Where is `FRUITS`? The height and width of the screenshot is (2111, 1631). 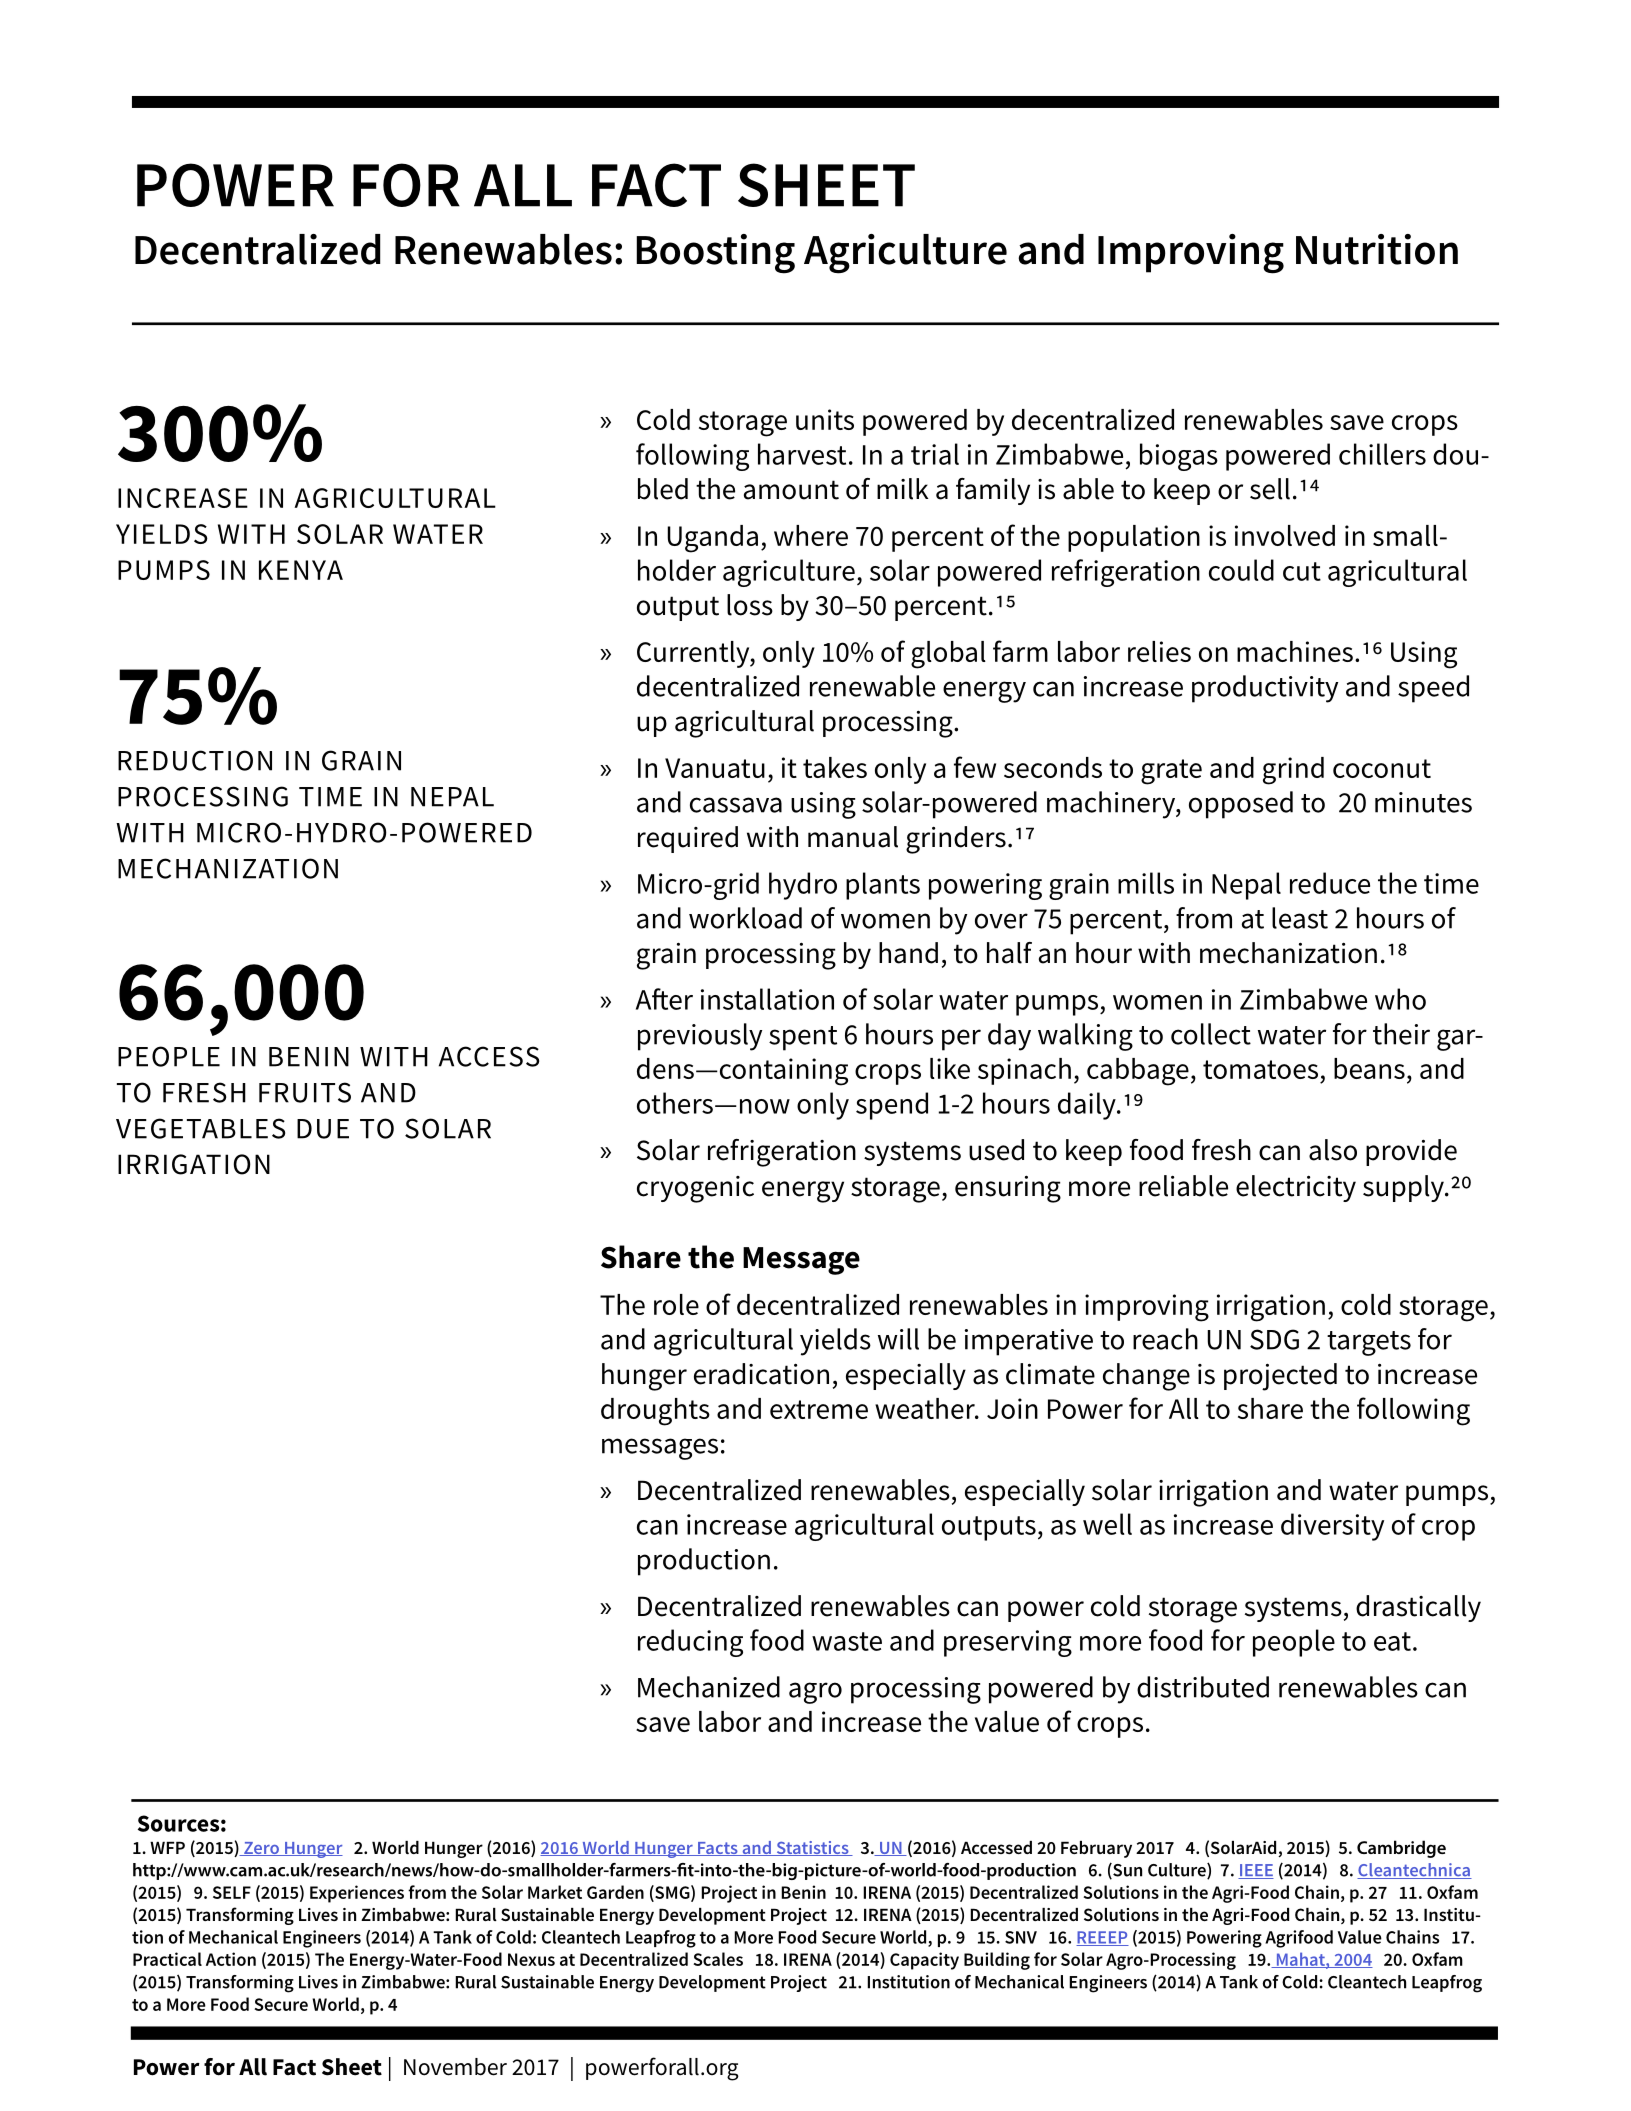
FRUITS is located at coordinates (305, 1092).
